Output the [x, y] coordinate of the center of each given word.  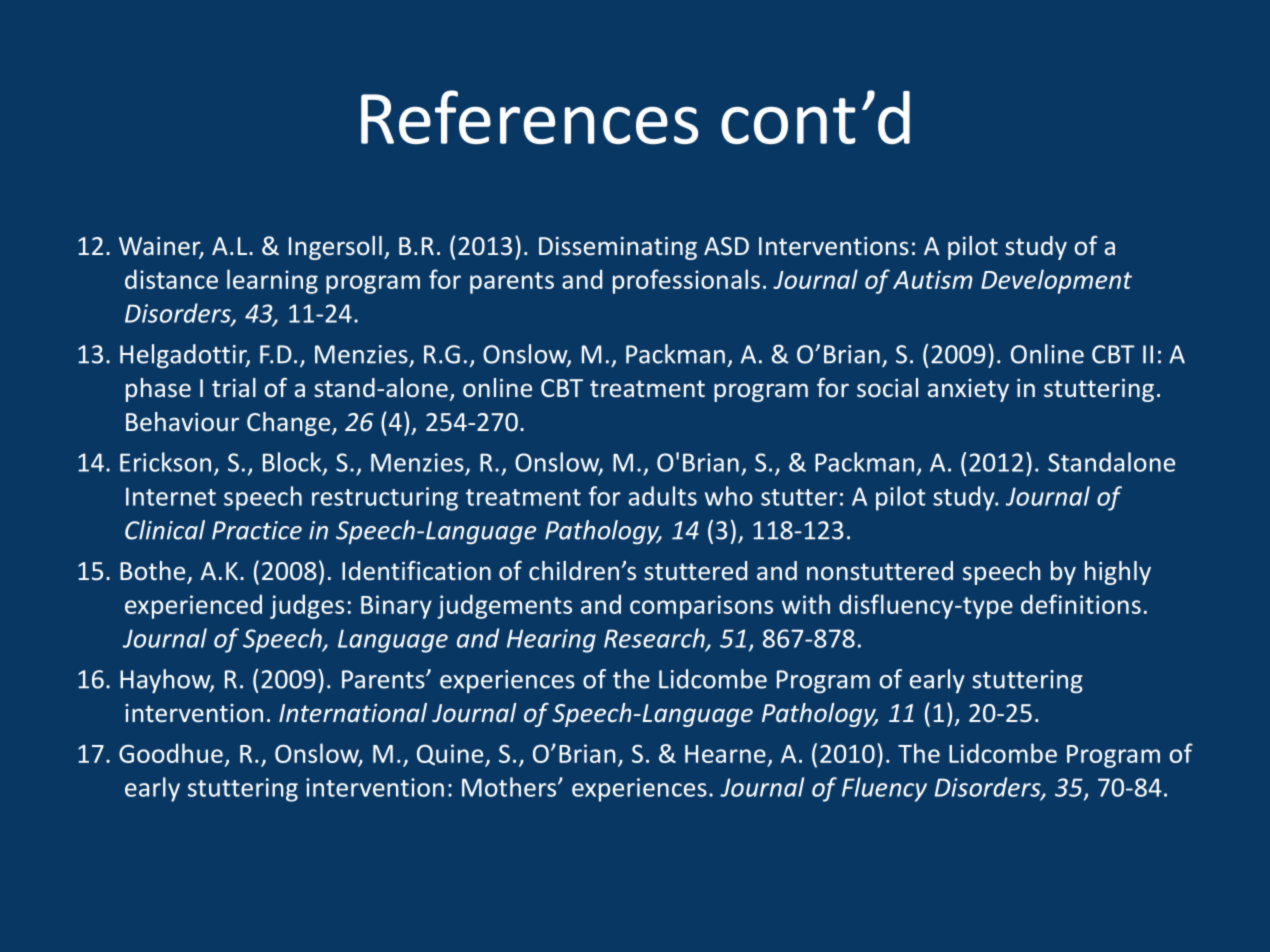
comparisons [701, 607]
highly [1118, 573]
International [353, 713]
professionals [686, 281]
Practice [257, 530]
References [529, 117]
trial [234, 387]
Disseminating [618, 248]
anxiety [968, 390]
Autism [932, 279]
